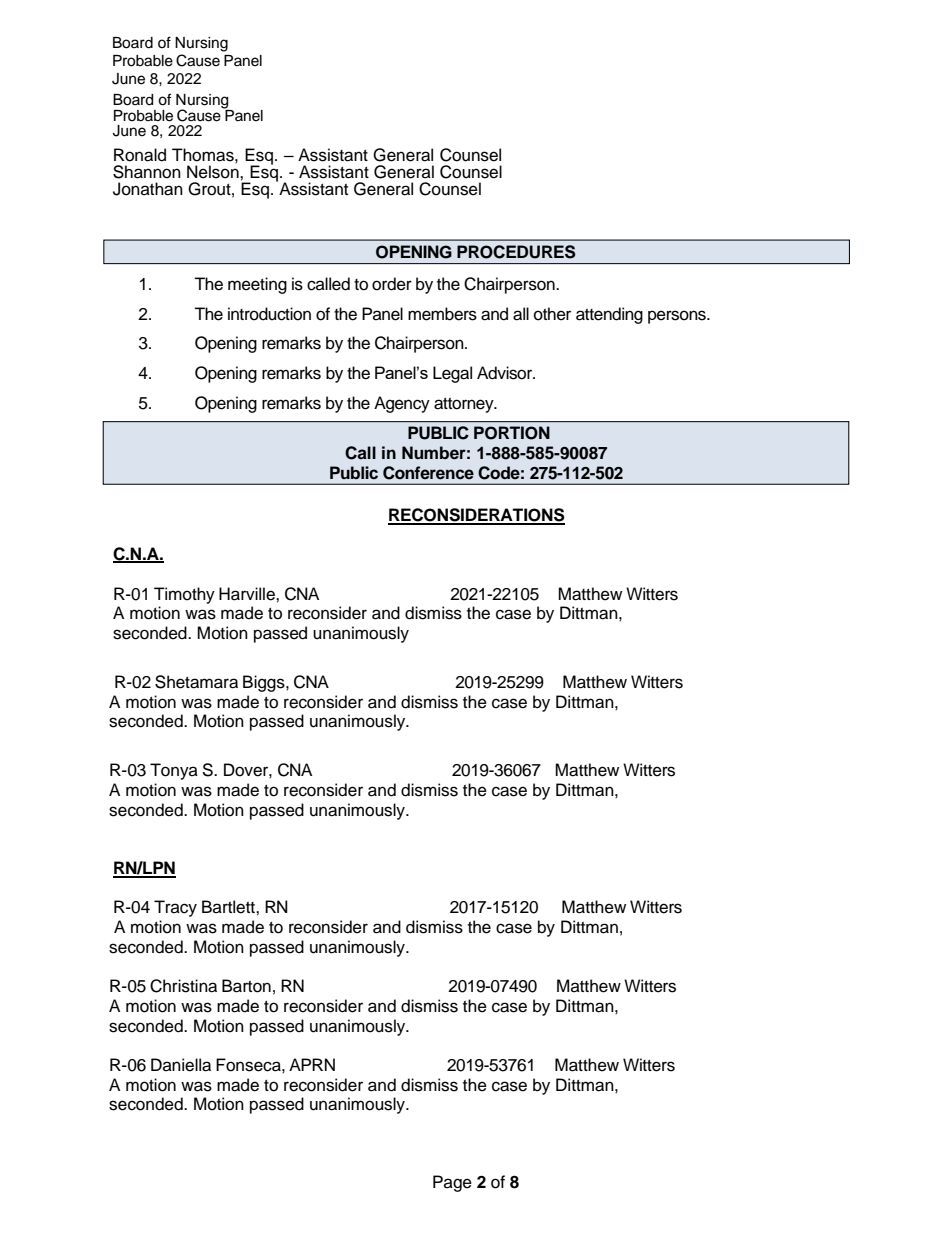 This image has height=1233, width=952. I want to click on Bartlett, so click(229, 907).
